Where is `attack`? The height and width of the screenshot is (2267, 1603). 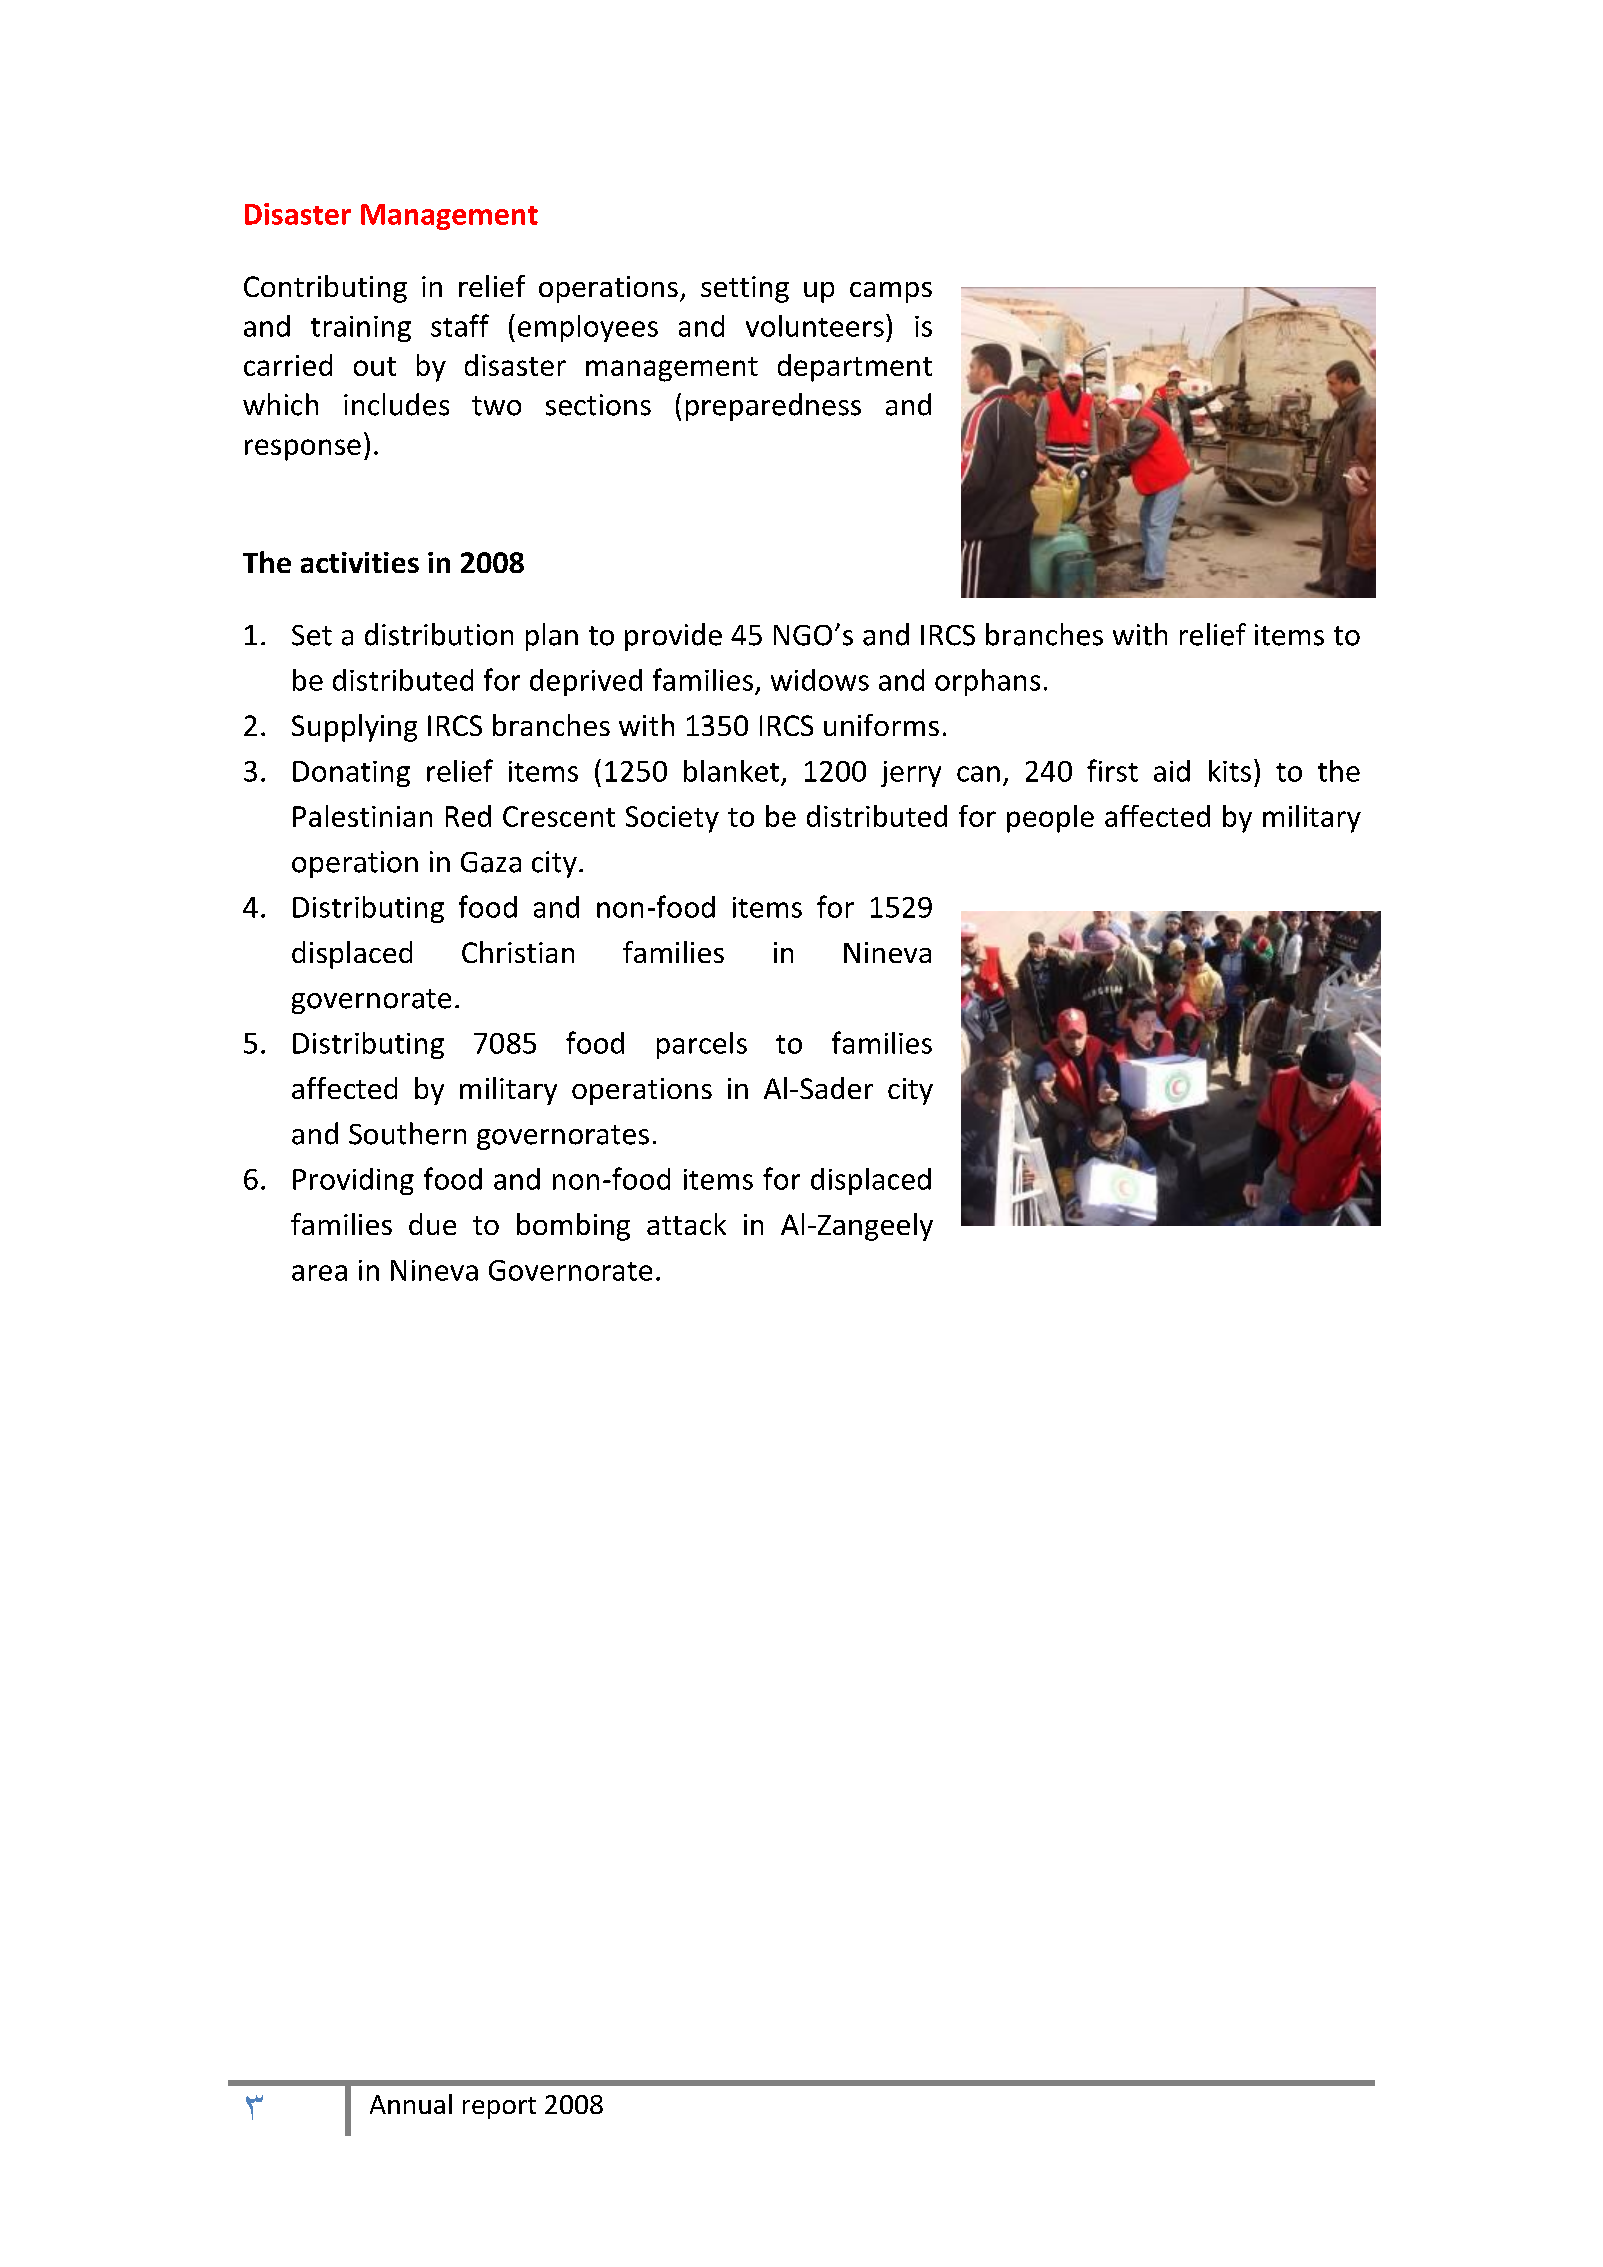 attack is located at coordinates (686, 1224).
